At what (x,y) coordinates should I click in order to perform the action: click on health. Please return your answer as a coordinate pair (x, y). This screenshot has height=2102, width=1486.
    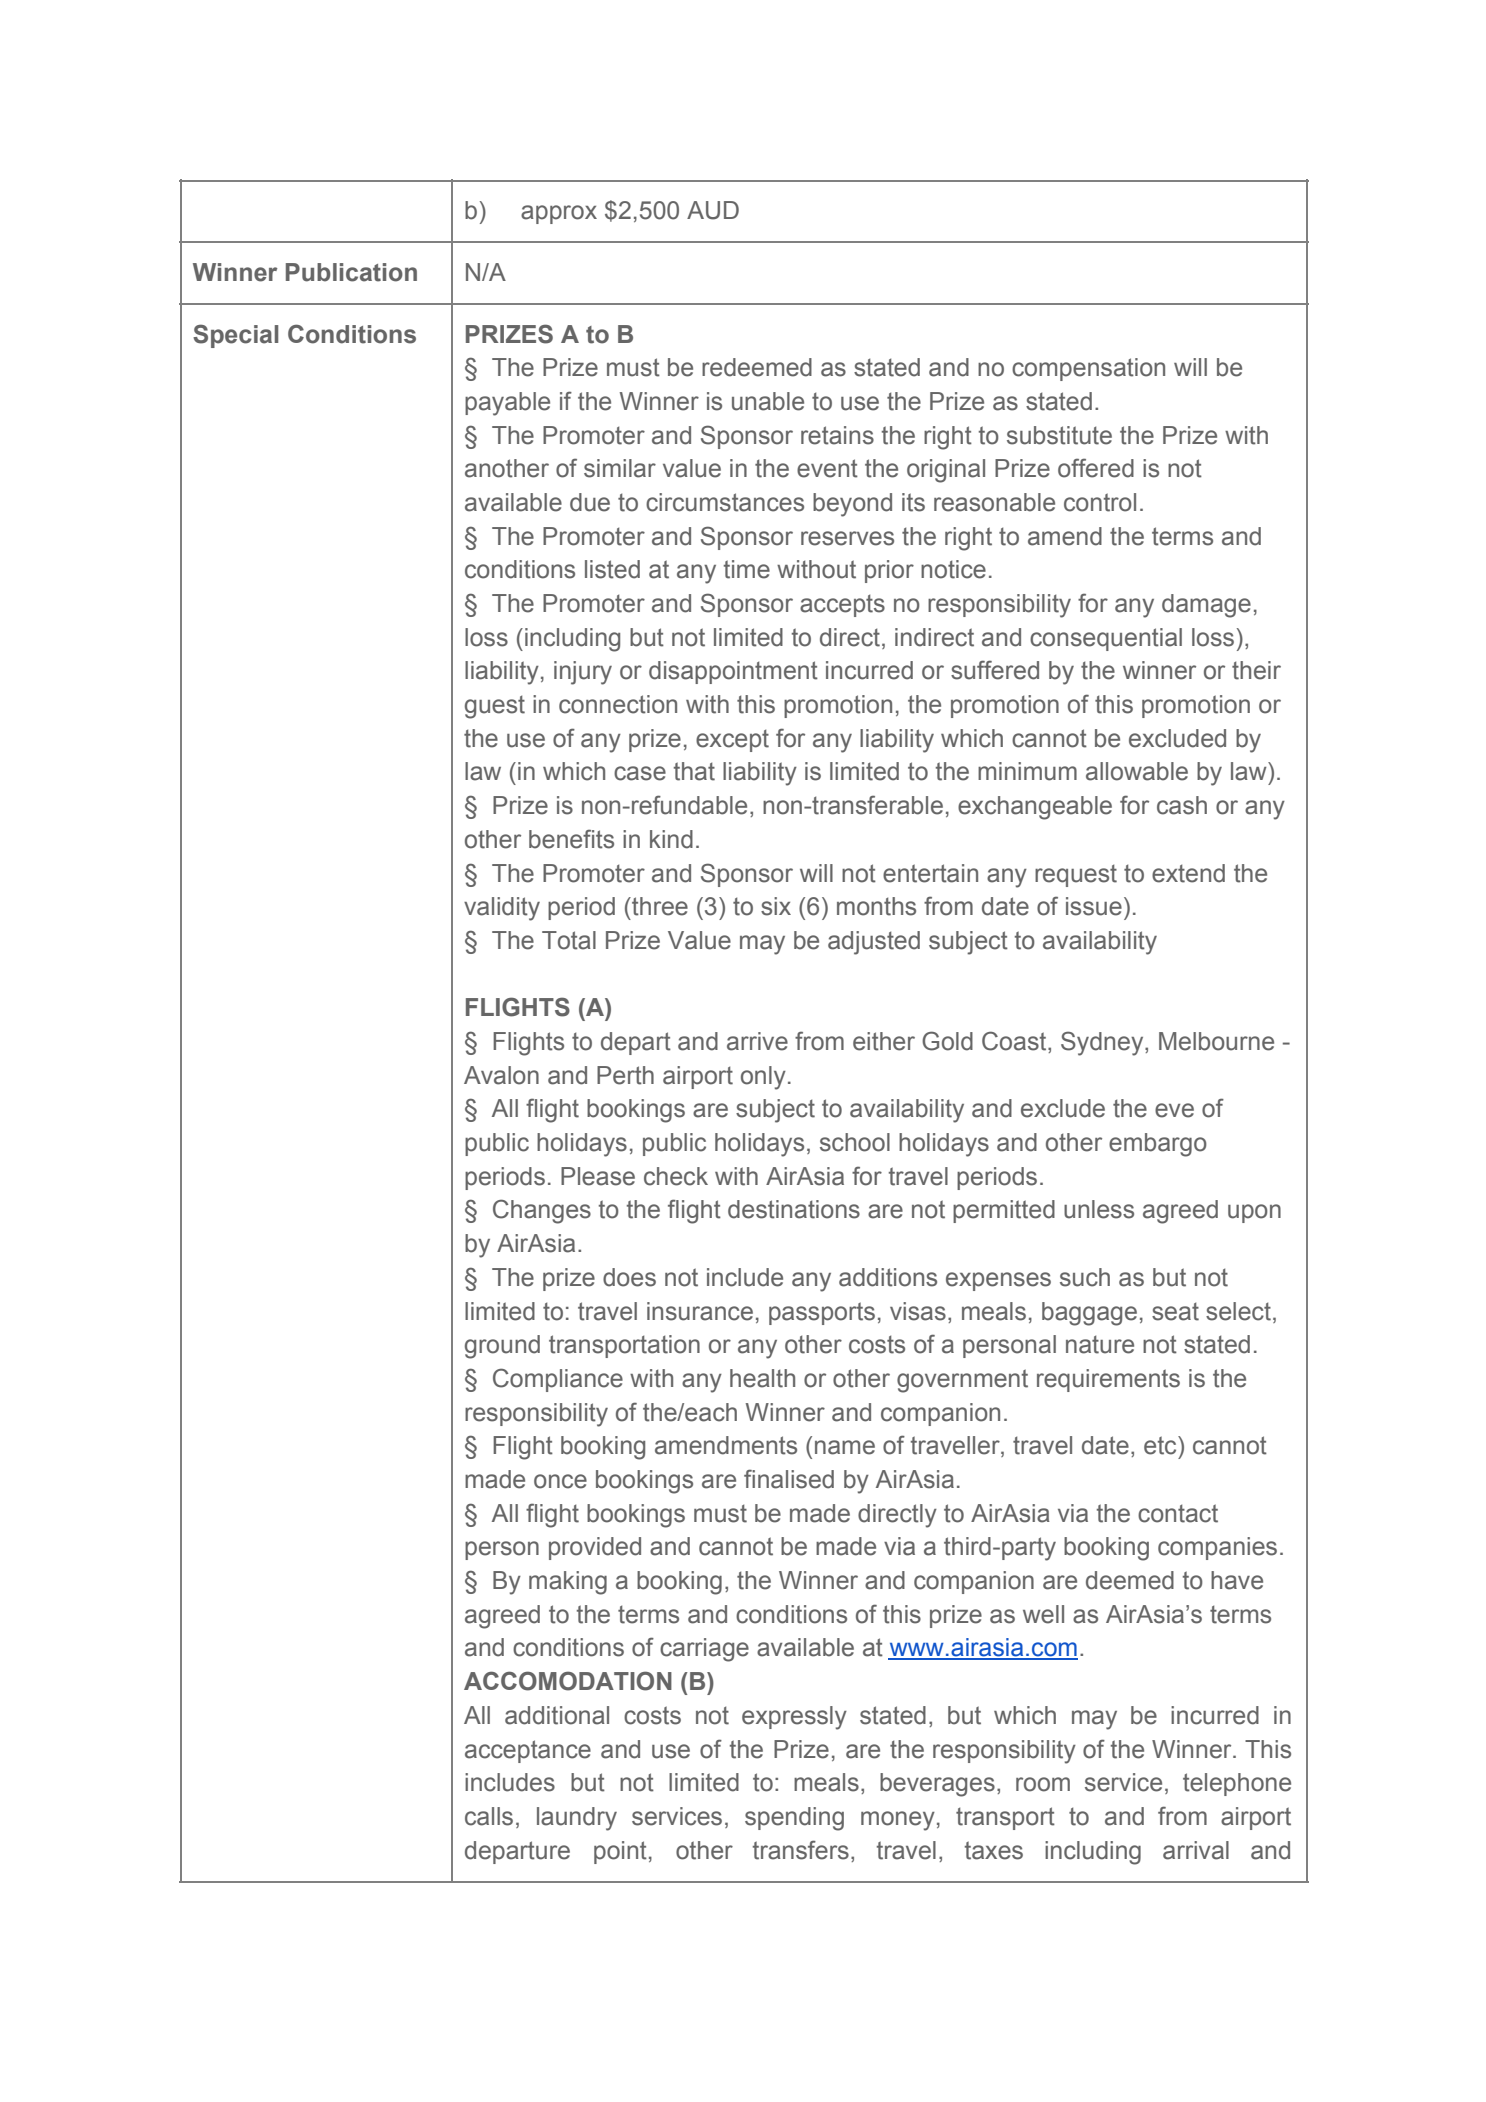
    Looking at the image, I should click on (762, 1378).
